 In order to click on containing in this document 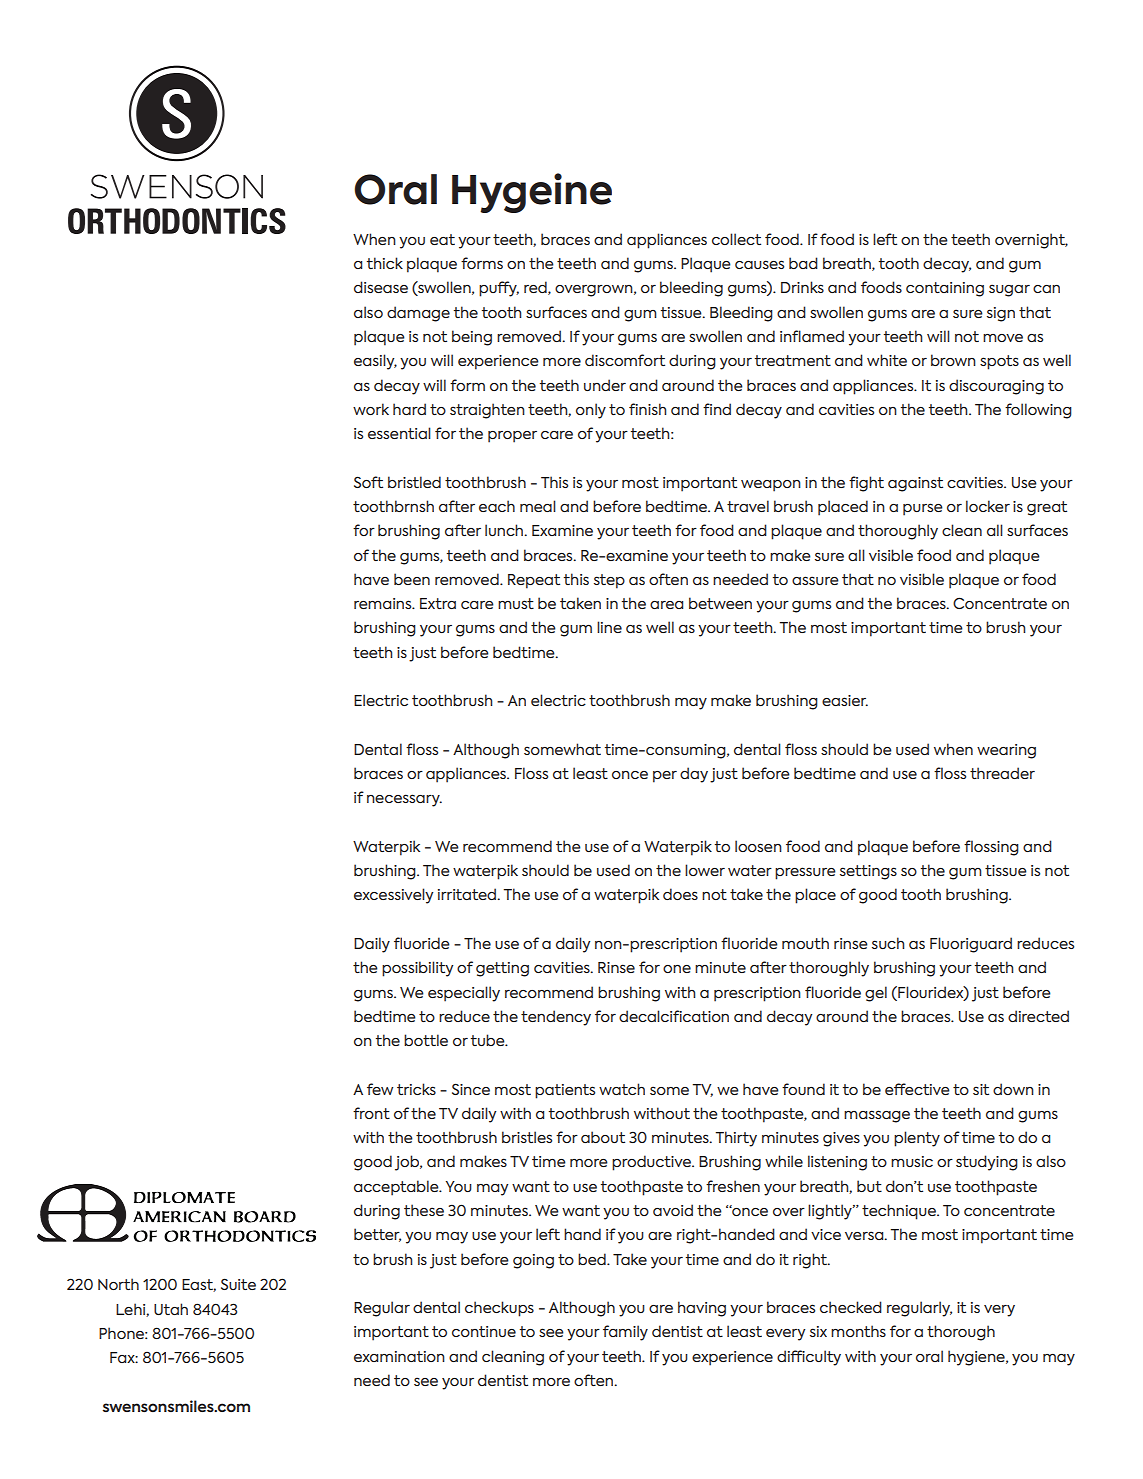, I will do `click(945, 289)`.
